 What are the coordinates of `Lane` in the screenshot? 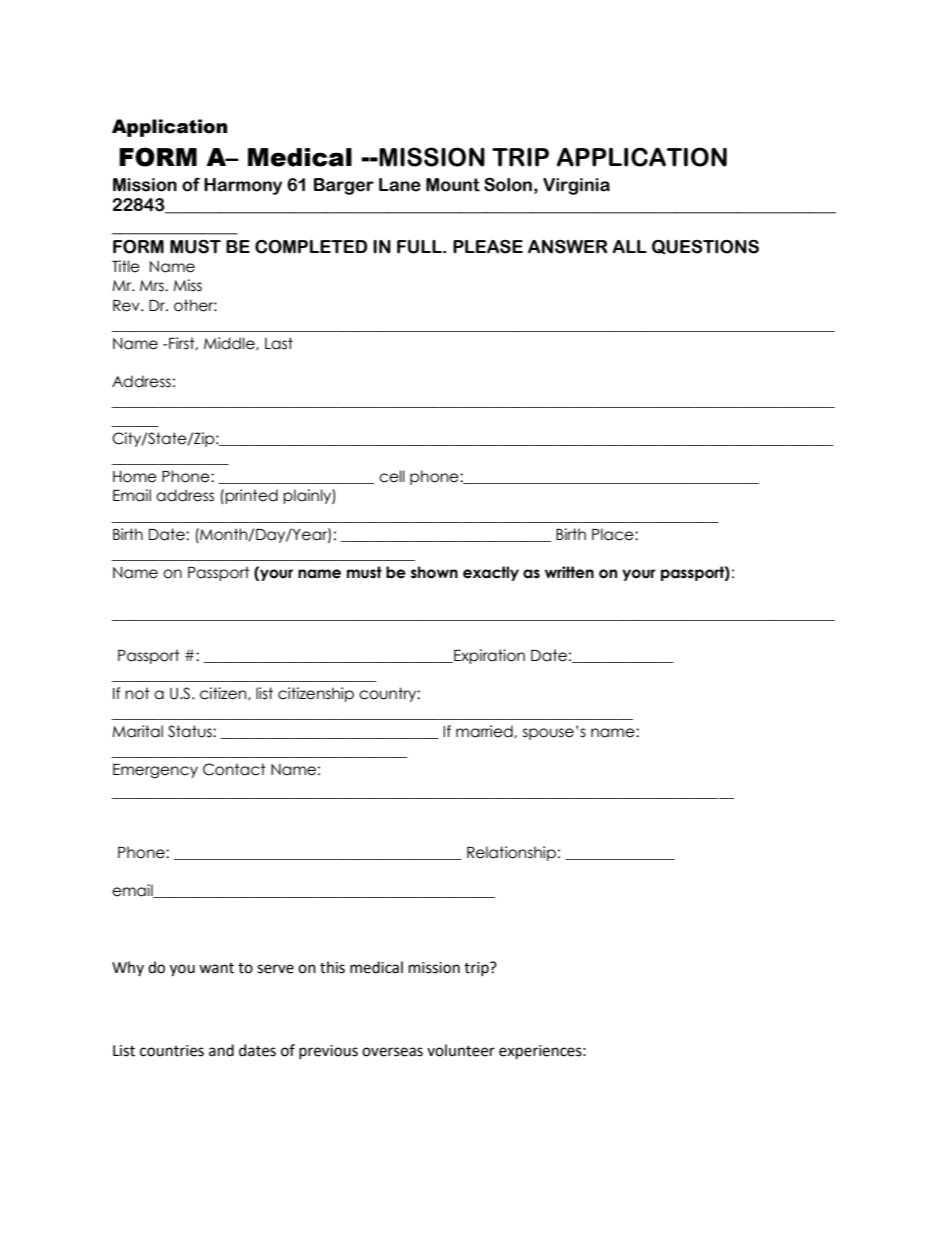 It's located at (400, 185).
